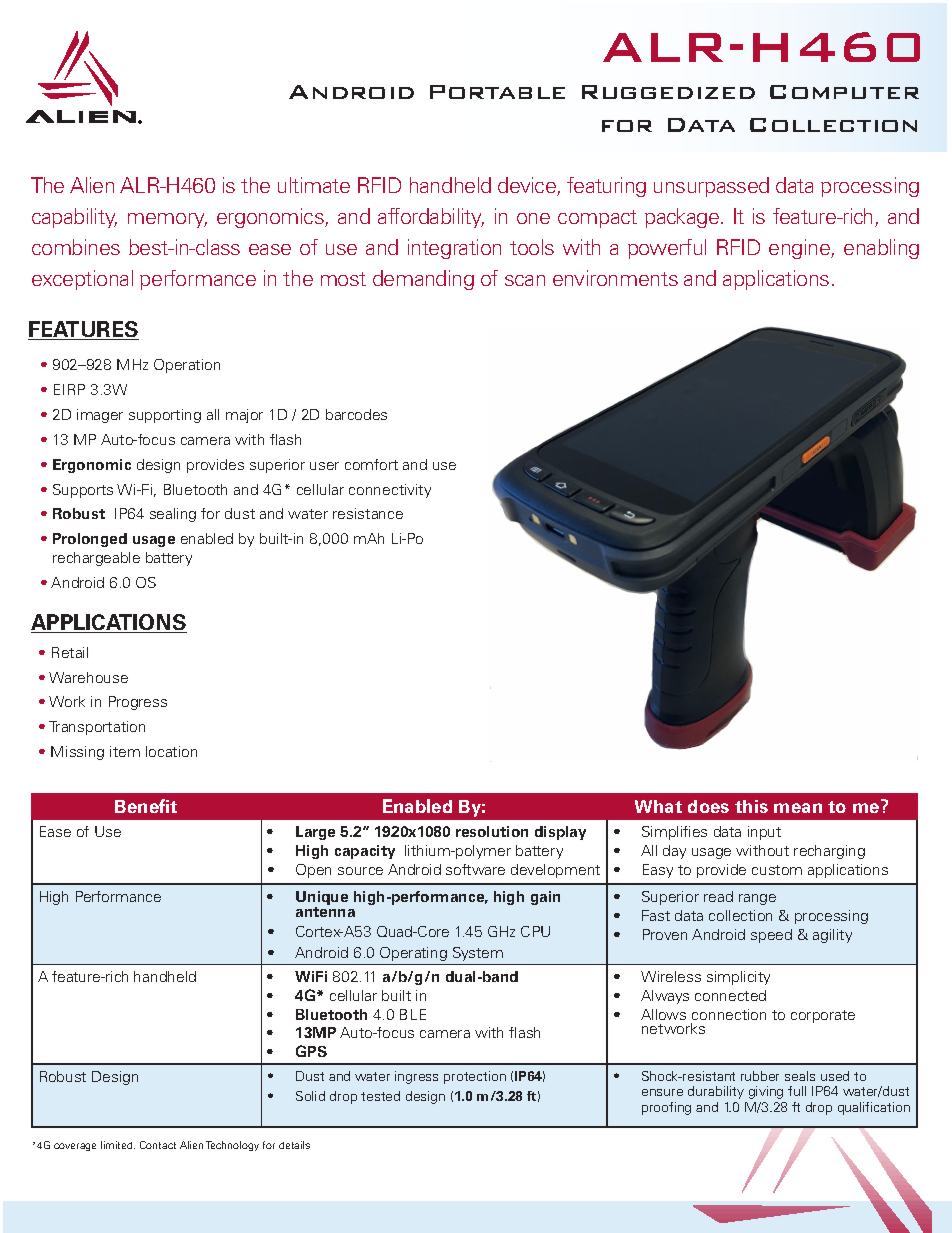  What do you see at coordinates (844, 92) in the document?
I see `Computer` at bounding box center [844, 92].
